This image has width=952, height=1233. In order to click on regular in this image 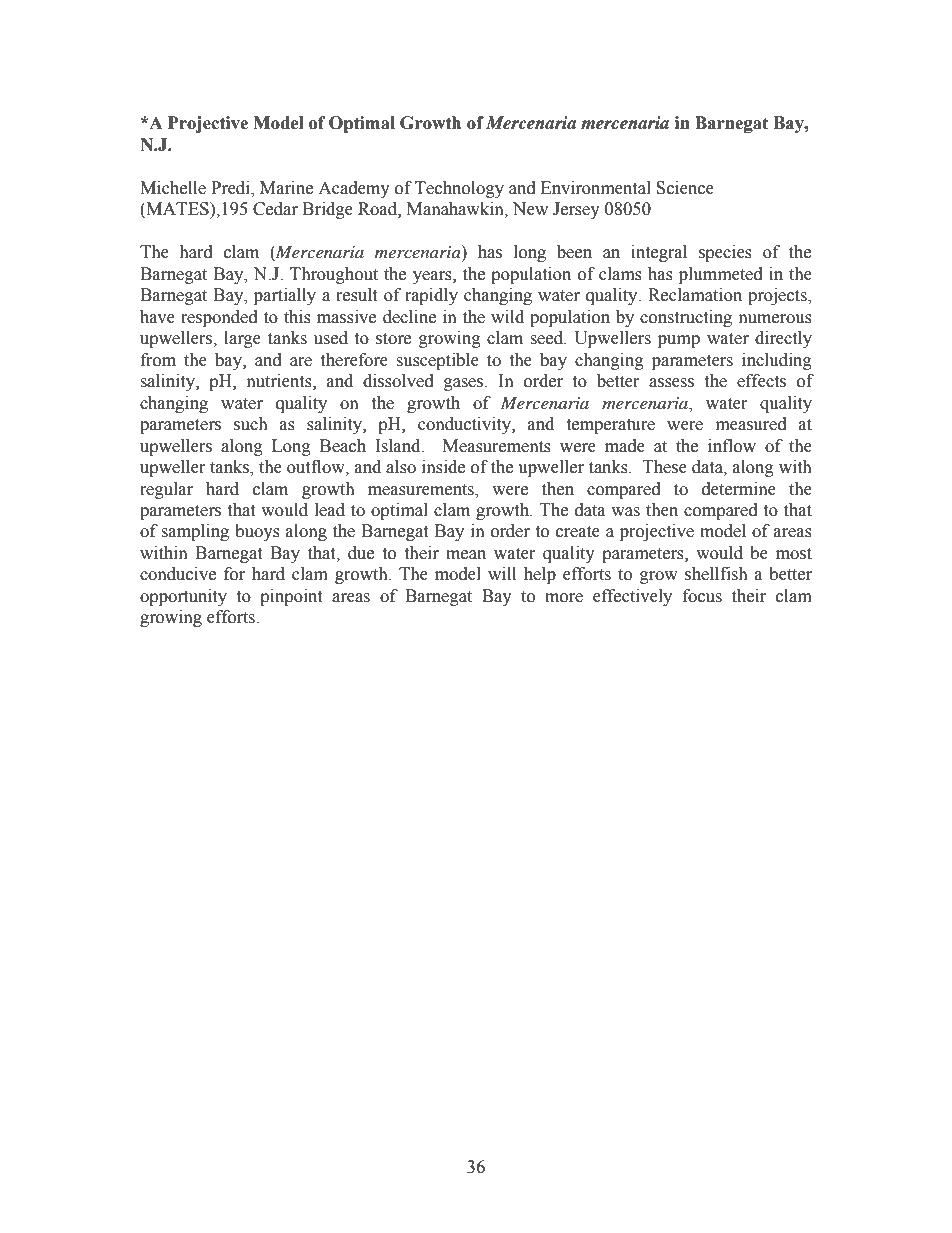, I will do `click(166, 490)`.
